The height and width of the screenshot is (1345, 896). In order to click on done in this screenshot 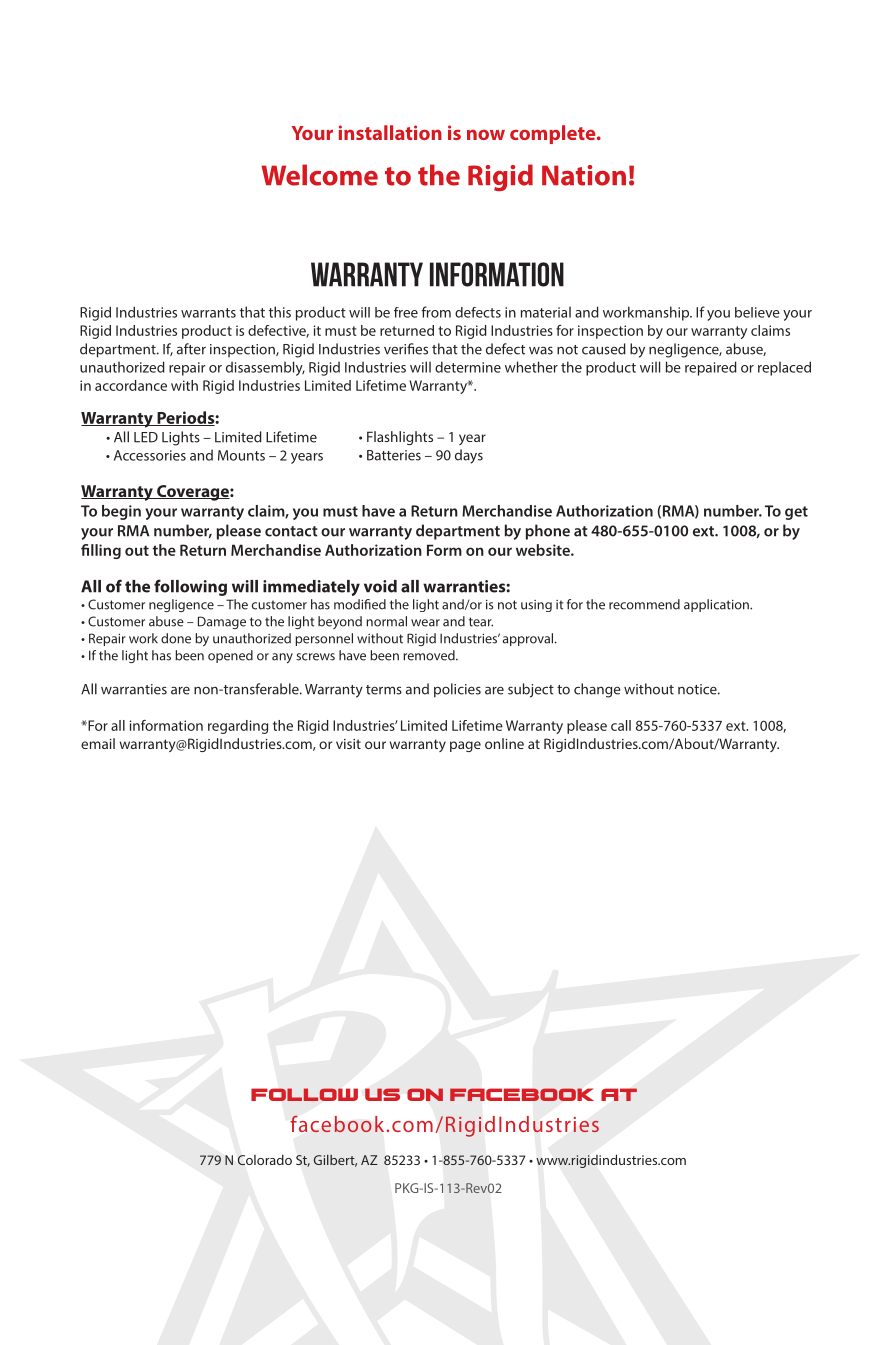, I will do `click(176, 638)`.
